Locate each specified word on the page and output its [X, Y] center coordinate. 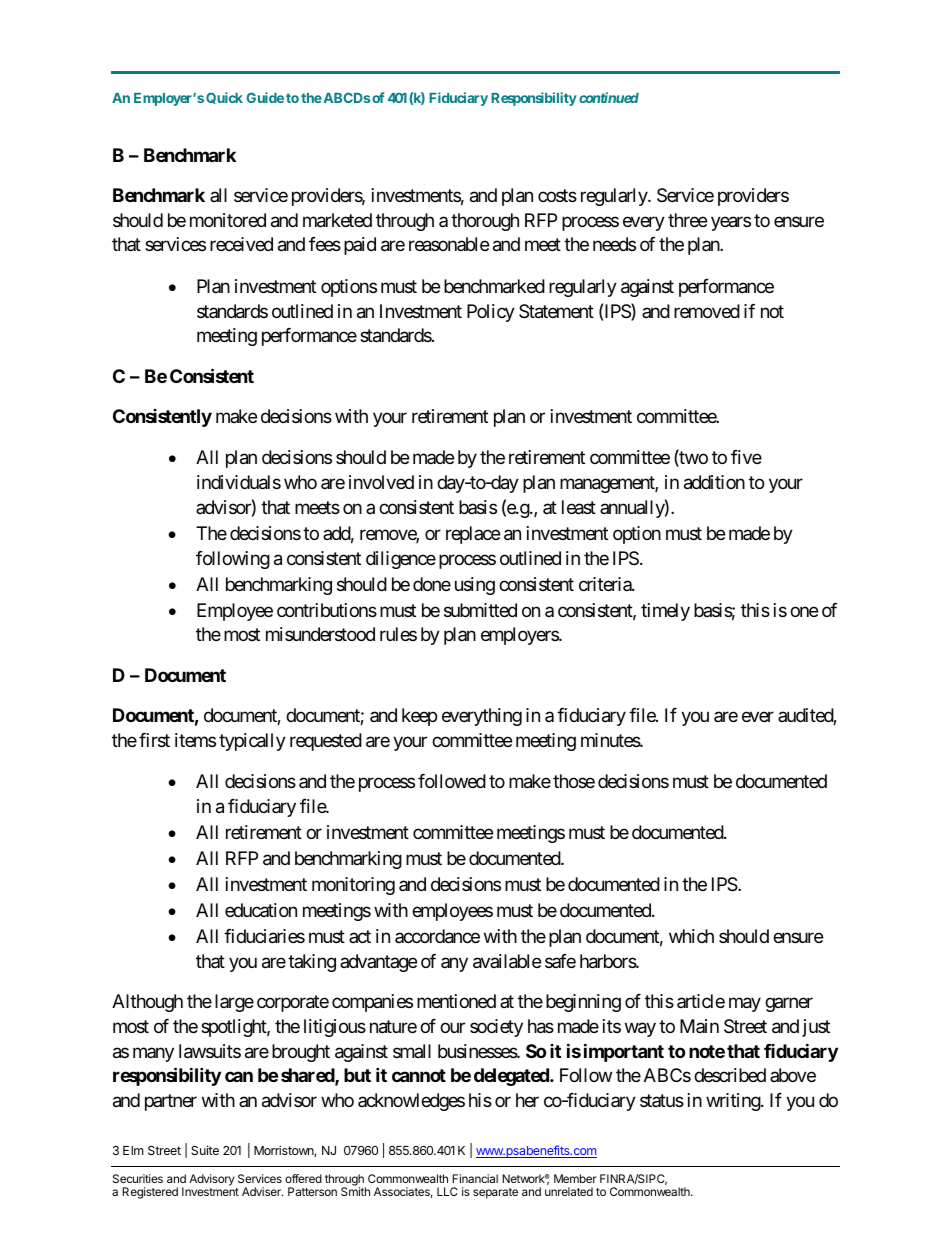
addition [714, 482]
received [241, 244]
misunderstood [320, 634]
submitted [480, 610]
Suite [205, 1150]
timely [665, 612]
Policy [491, 313]
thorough [485, 222]
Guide [265, 97]
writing [734, 1102]
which [691, 936]
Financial [475, 1178]
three [687, 220]
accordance [437, 936]
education [261, 910]
